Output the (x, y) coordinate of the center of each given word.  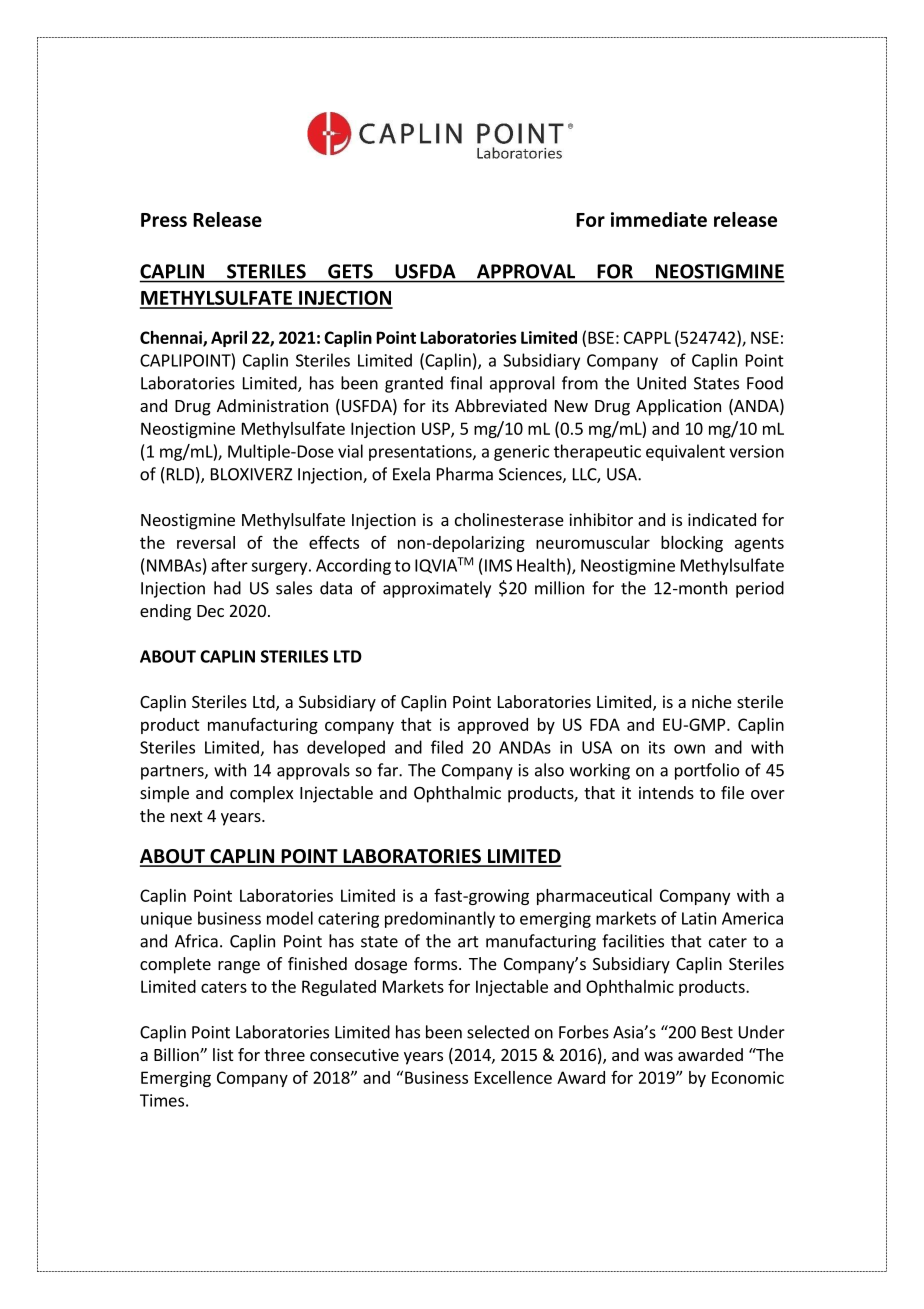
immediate (659, 219)
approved (493, 726)
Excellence (513, 1077)
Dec (210, 611)
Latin (699, 918)
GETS (350, 271)
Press (164, 220)
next (186, 816)
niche (712, 701)
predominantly (440, 919)
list (223, 1054)
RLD (179, 474)
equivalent (685, 452)
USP (437, 429)
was (658, 1056)
